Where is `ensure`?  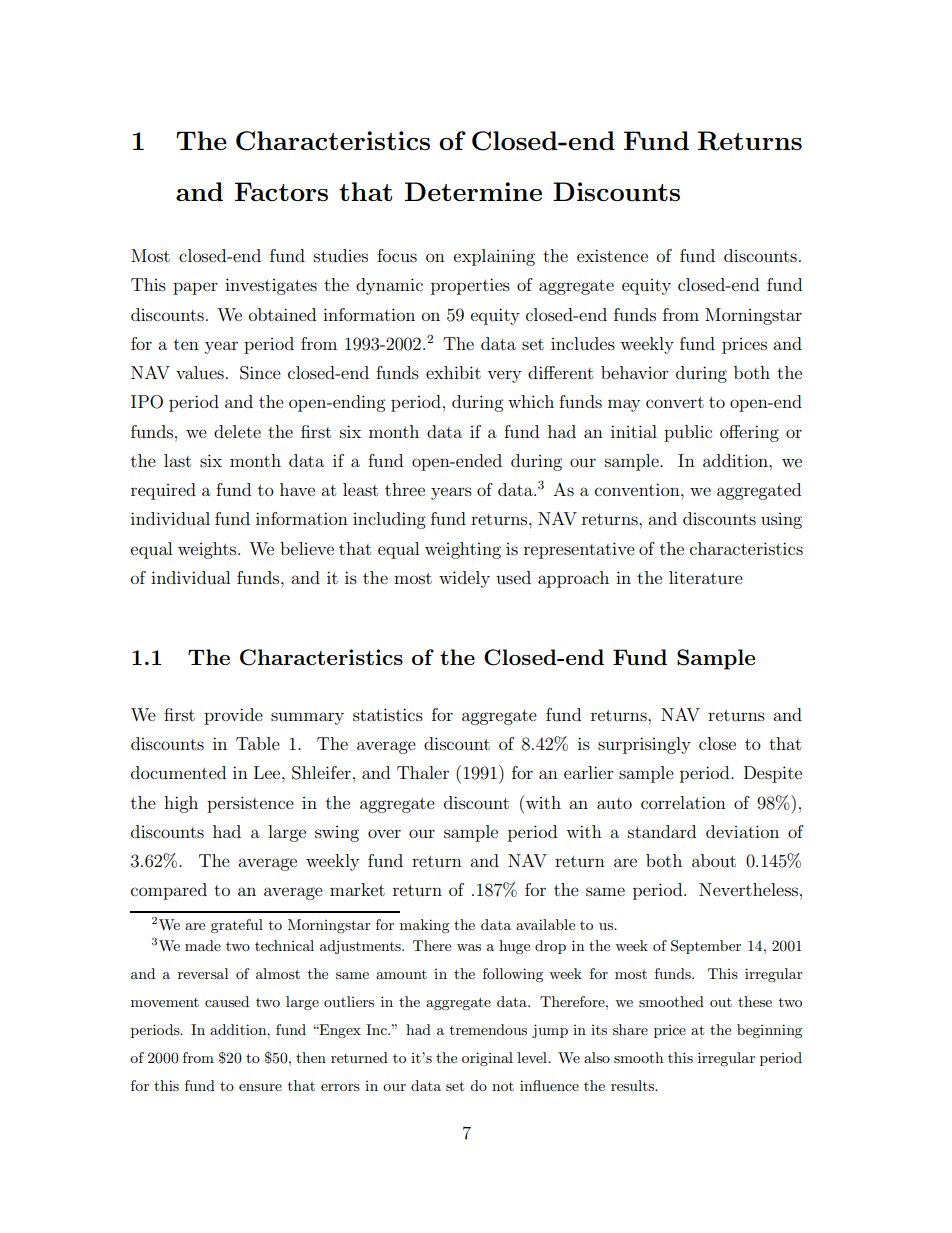
ensure is located at coordinates (260, 1087).
